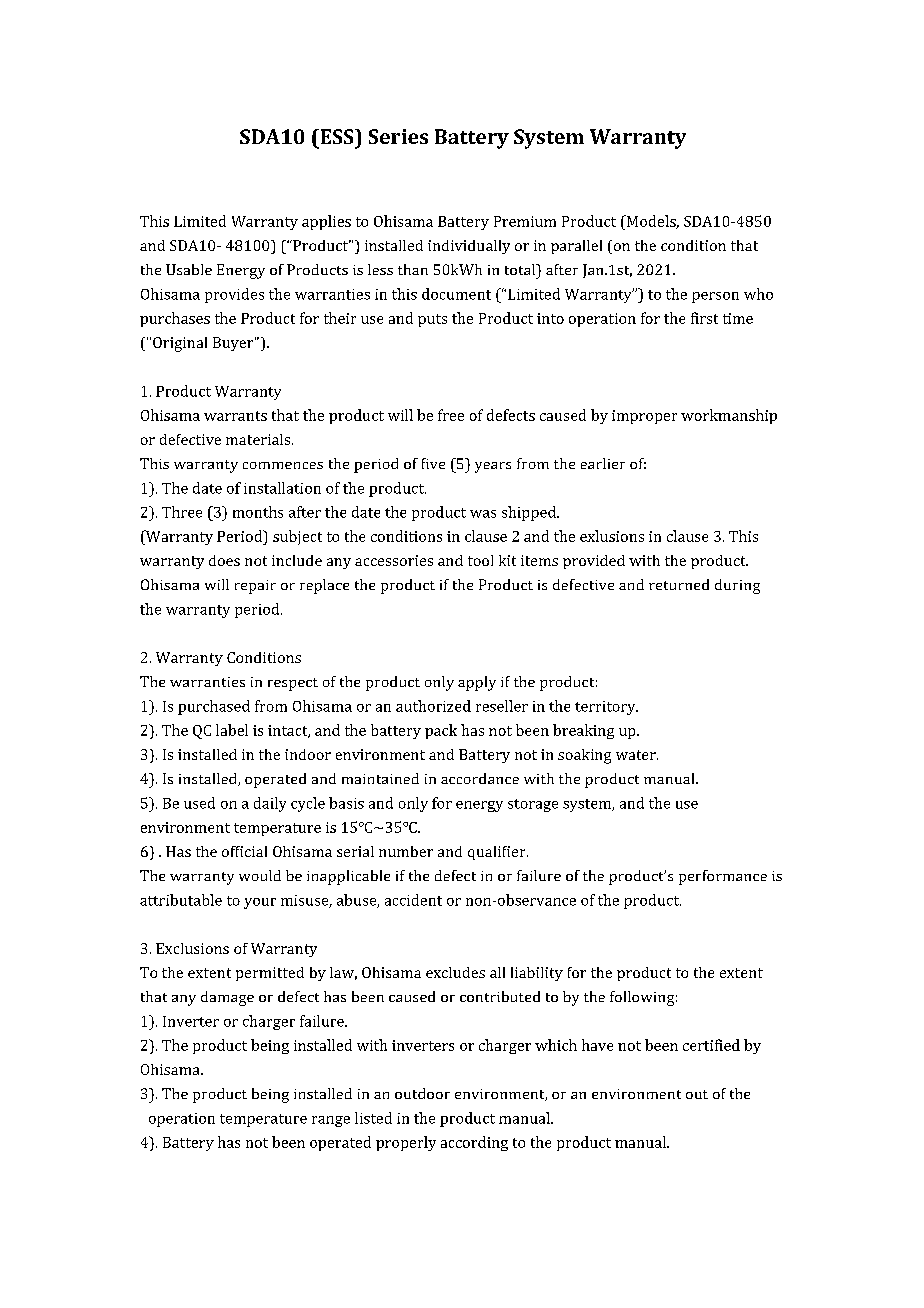 This screenshot has width=924, height=1308. I want to click on years, so click(493, 467).
